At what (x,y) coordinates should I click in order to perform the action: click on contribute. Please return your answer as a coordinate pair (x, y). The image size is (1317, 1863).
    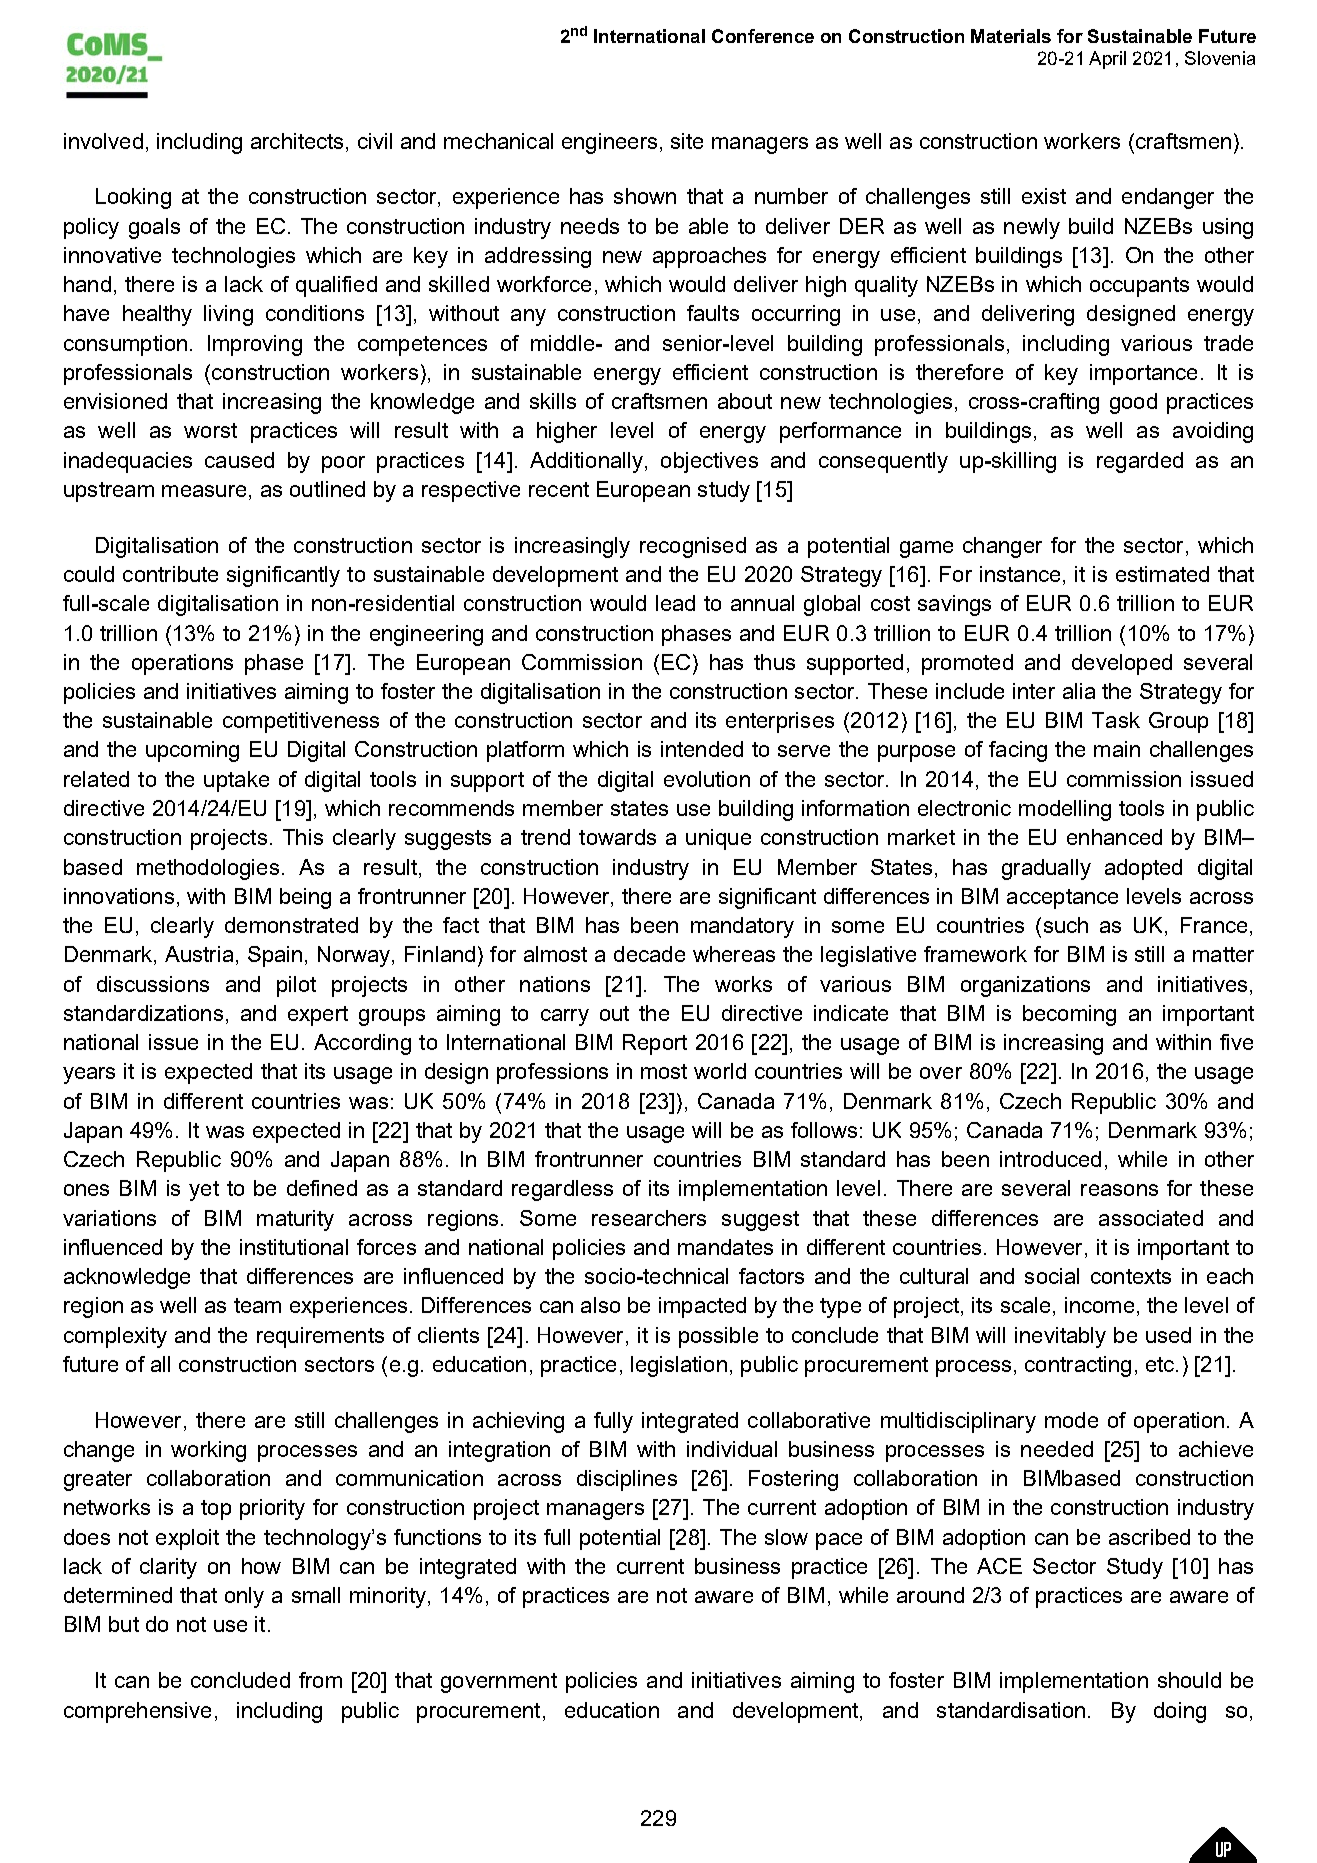
    Looking at the image, I should click on (170, 574).
